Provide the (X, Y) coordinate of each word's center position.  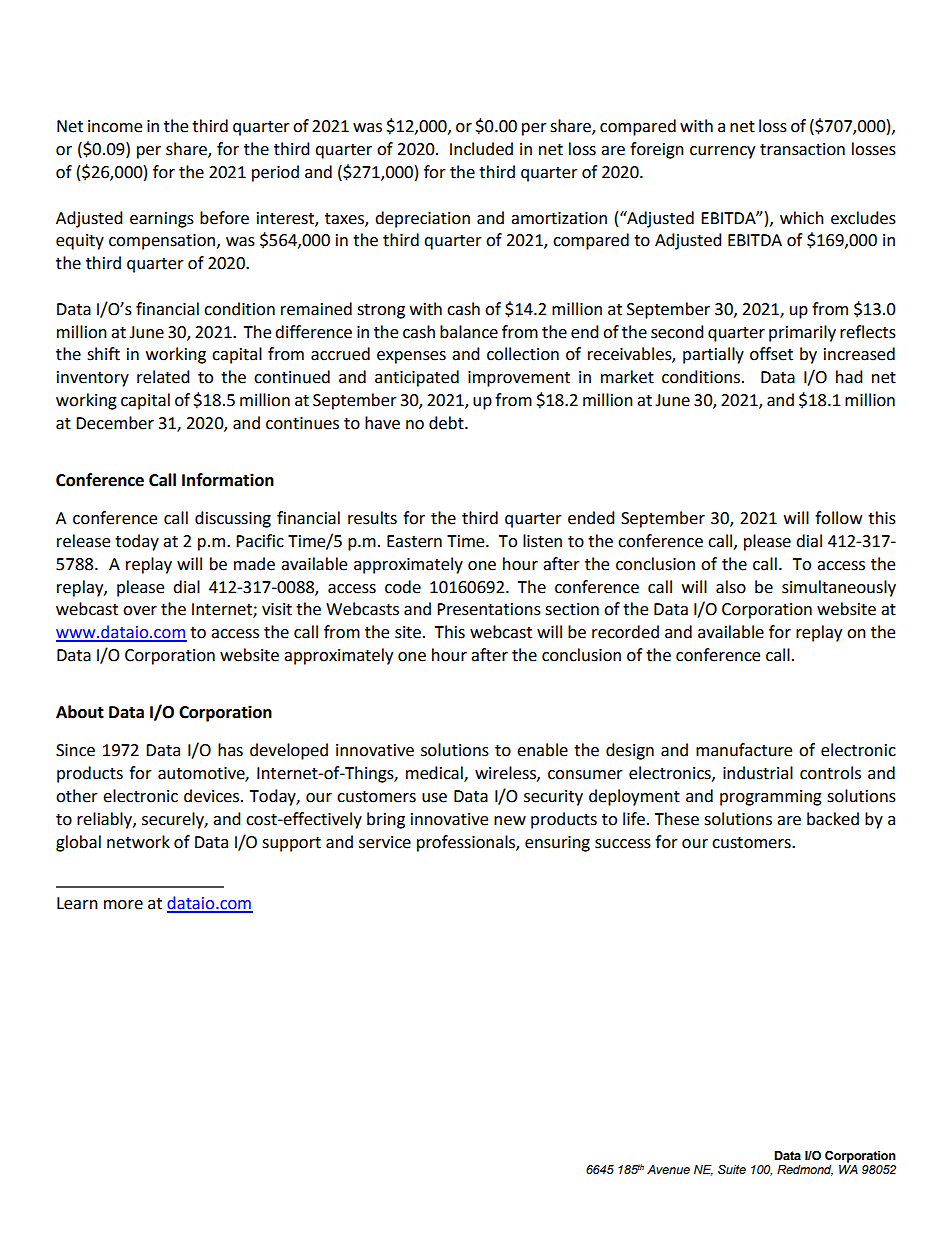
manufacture (744, 750)
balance (469, 332)
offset (771, 354)
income (115, 126)
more (123, 905)
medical (435, 774)
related (163, 377)
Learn (77, 903)
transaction (802, 149)
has (230, 750)
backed (833, 819)
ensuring (557, 844)
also (731, 587)
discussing (233, 519)
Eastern (414, 541)
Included (481, 149)
